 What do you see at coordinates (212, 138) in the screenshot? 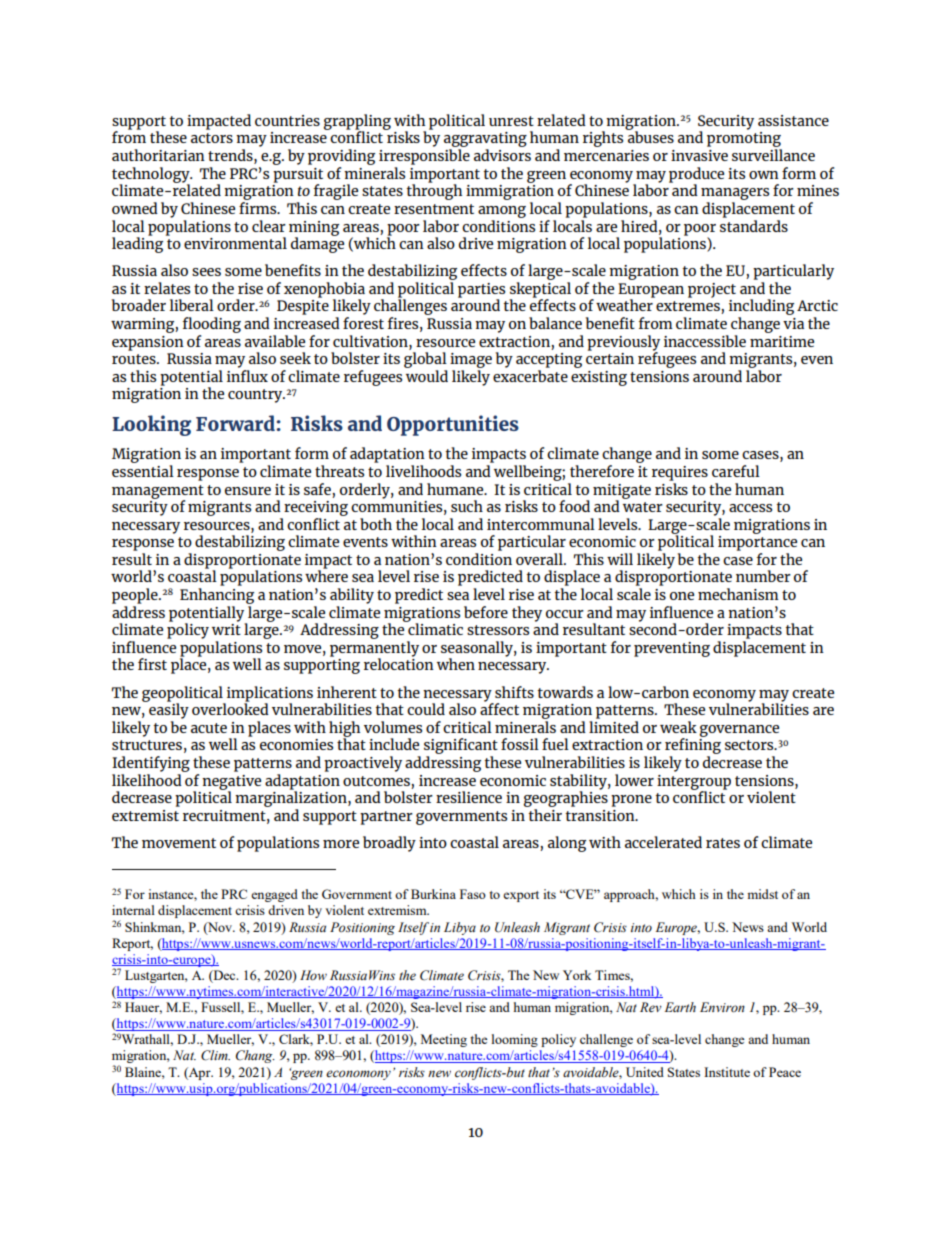
I see `actors` at bounding box center [212, 138].
